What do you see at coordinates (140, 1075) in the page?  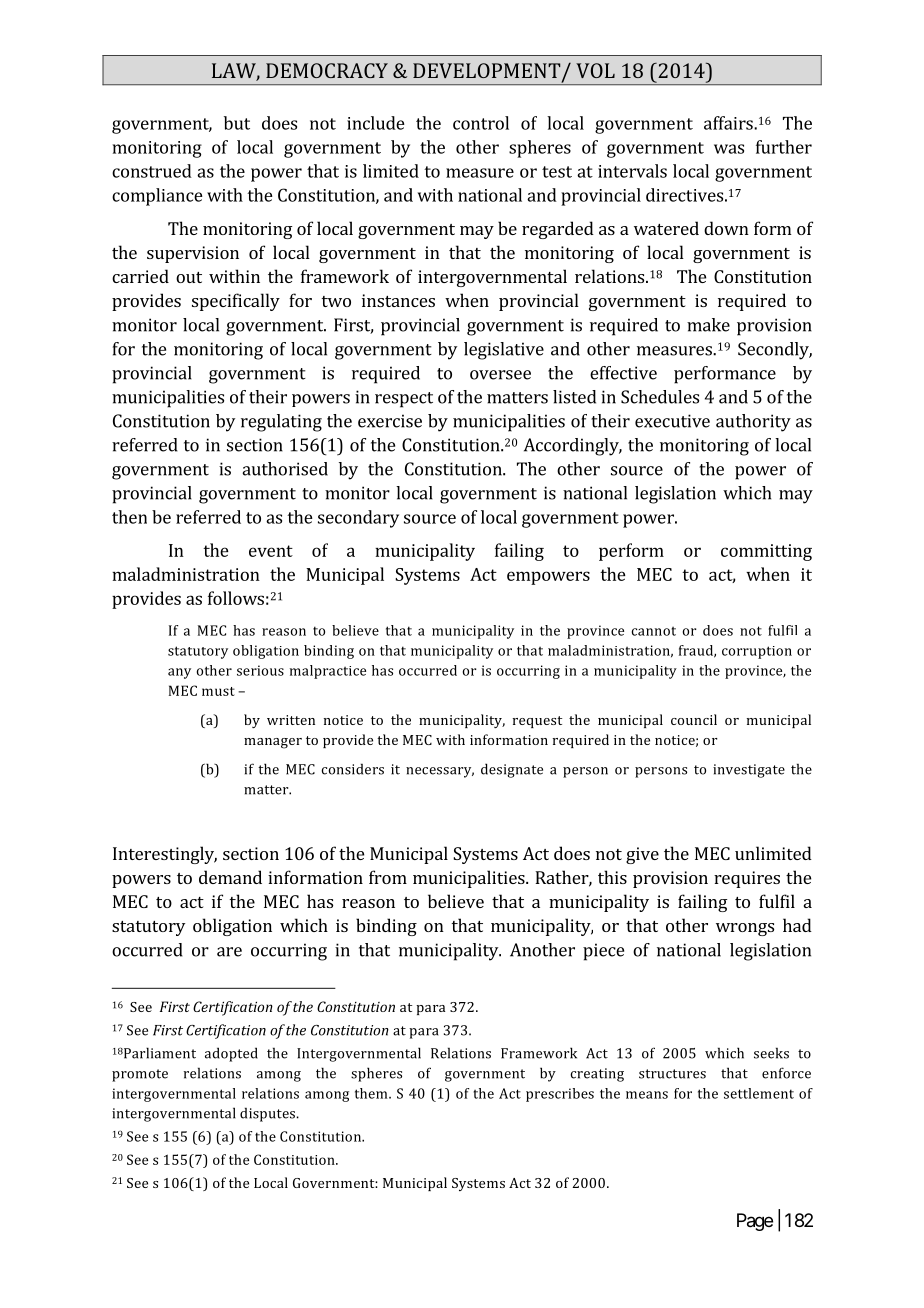 I see `promote` at bounding box center [140, 1075].
